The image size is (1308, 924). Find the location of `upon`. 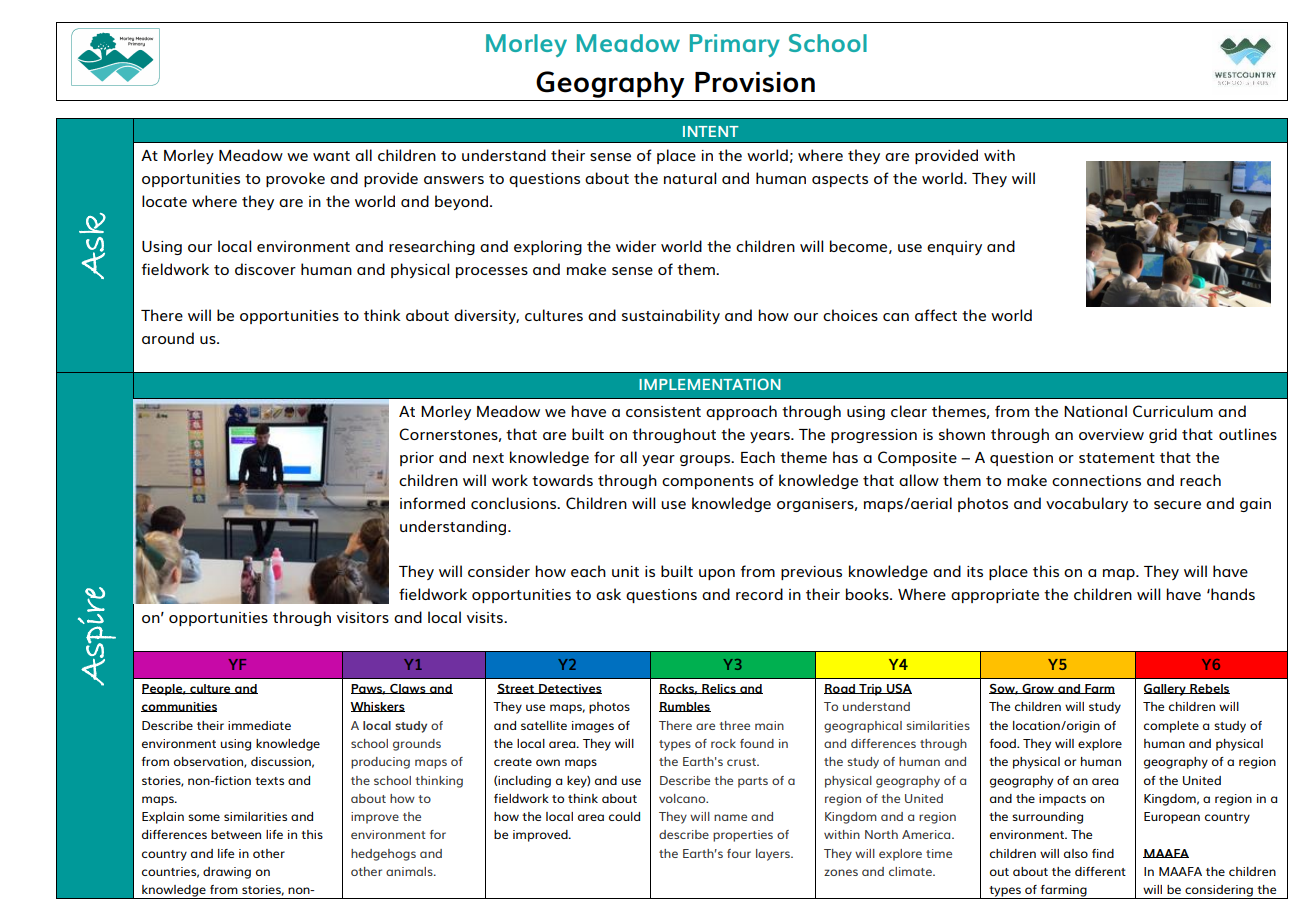

upon is located at coordinates (717, 574).
